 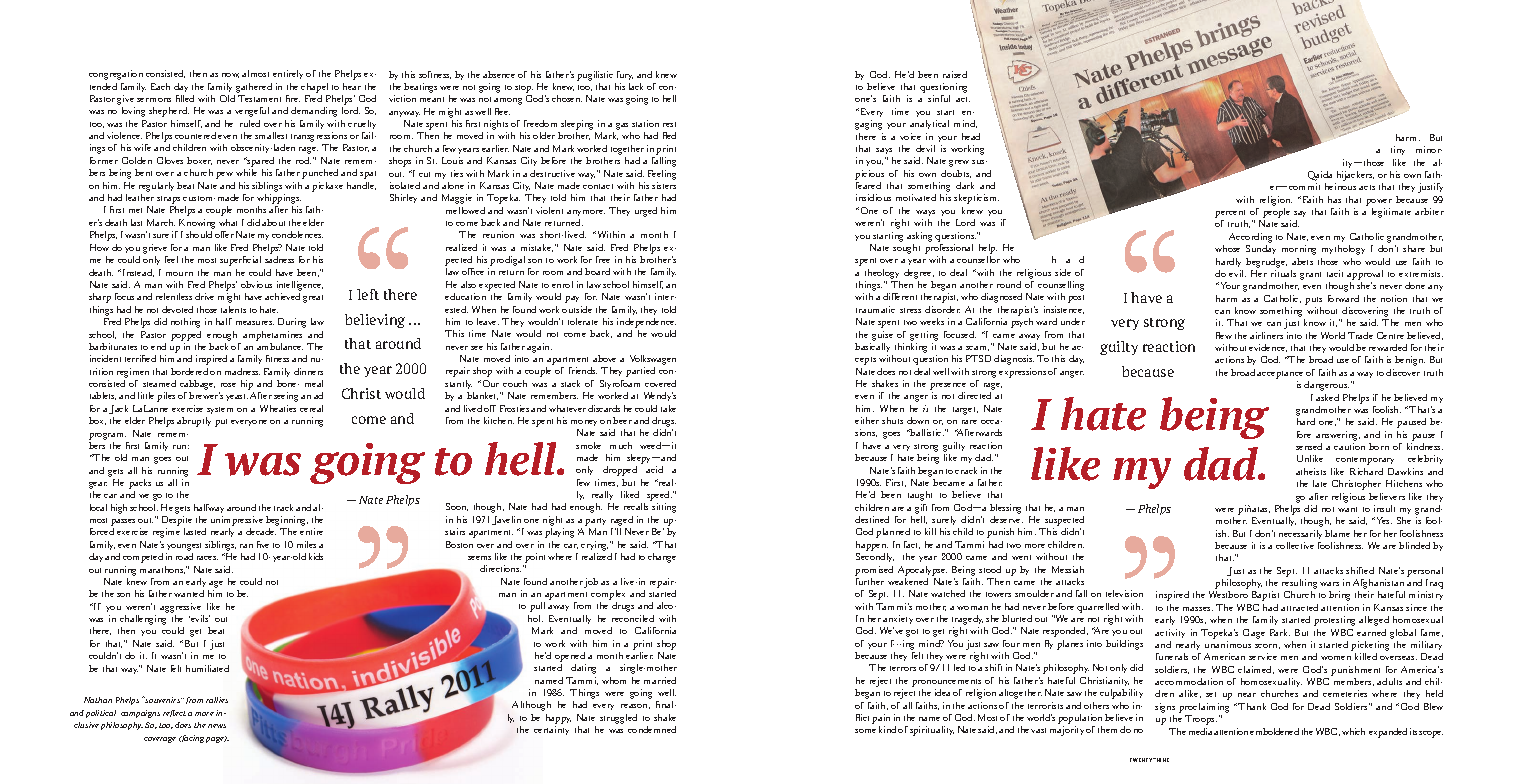 I want to click on tiny, so click(x=1398, y=150).
